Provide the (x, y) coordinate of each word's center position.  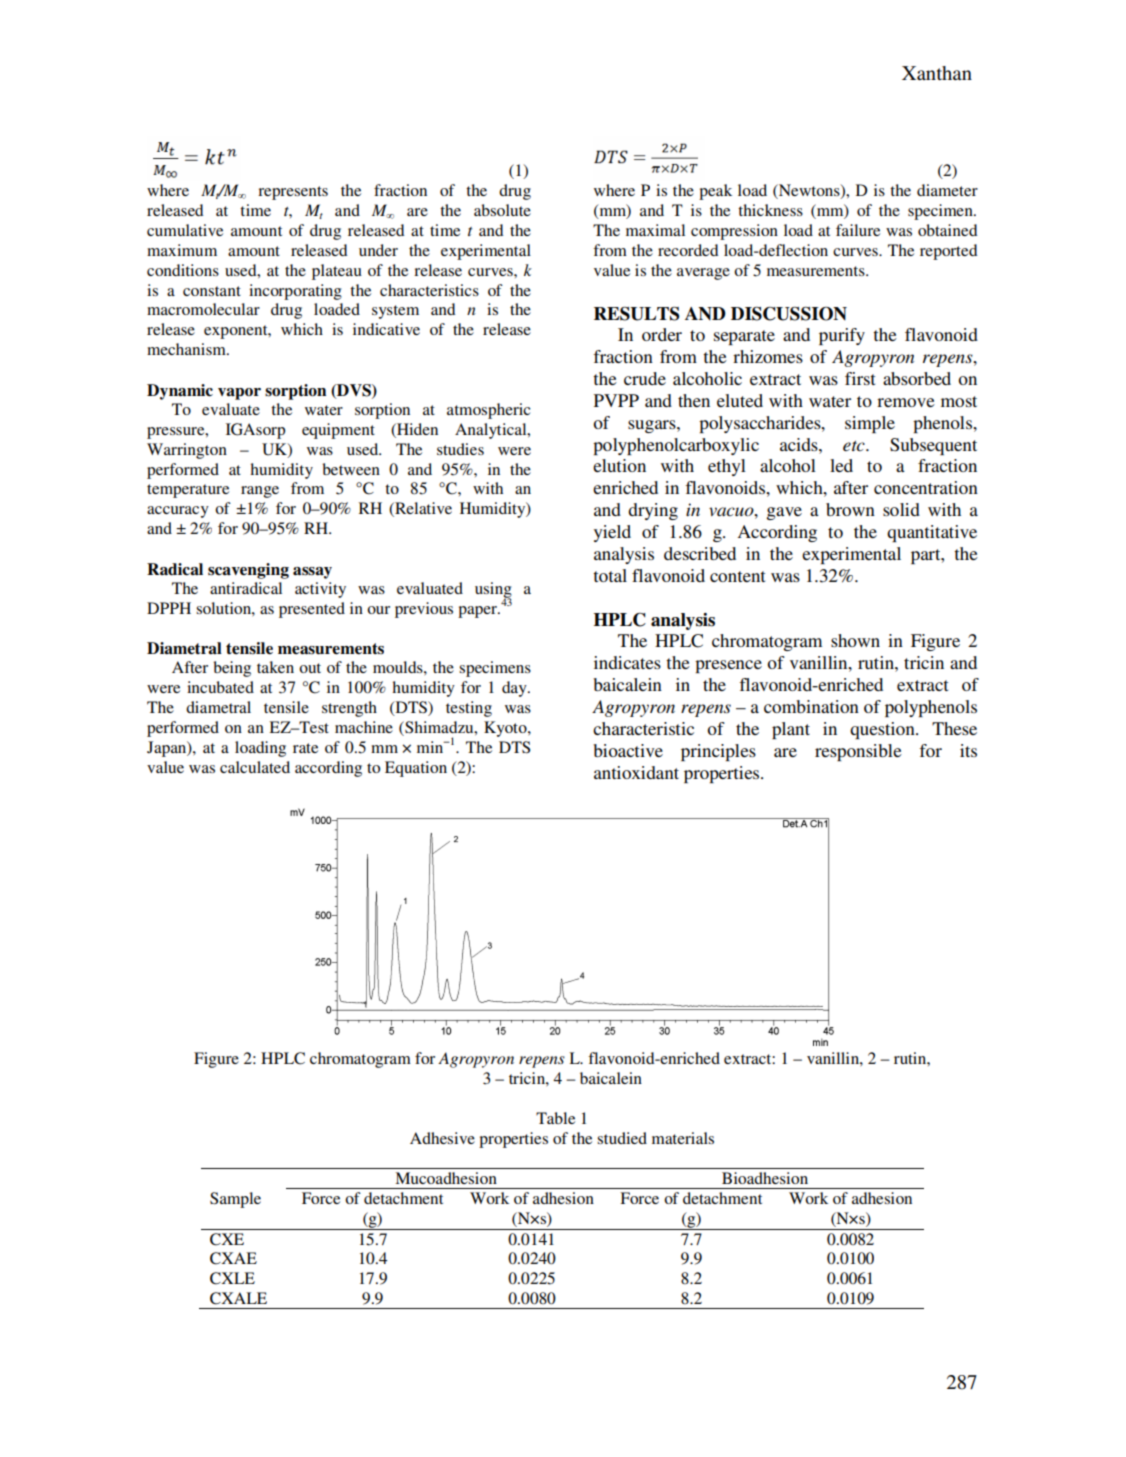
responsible (858, 752)
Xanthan (937, 73)
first (860, 378)
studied (622, 1138)
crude (645, 378)
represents (293, 193)
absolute (502, 210)
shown (855, 640)
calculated (255, 767)
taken (275, 667)
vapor (239, 394)
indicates (627, 662)
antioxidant (636, 772)
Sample (235, 1200)
